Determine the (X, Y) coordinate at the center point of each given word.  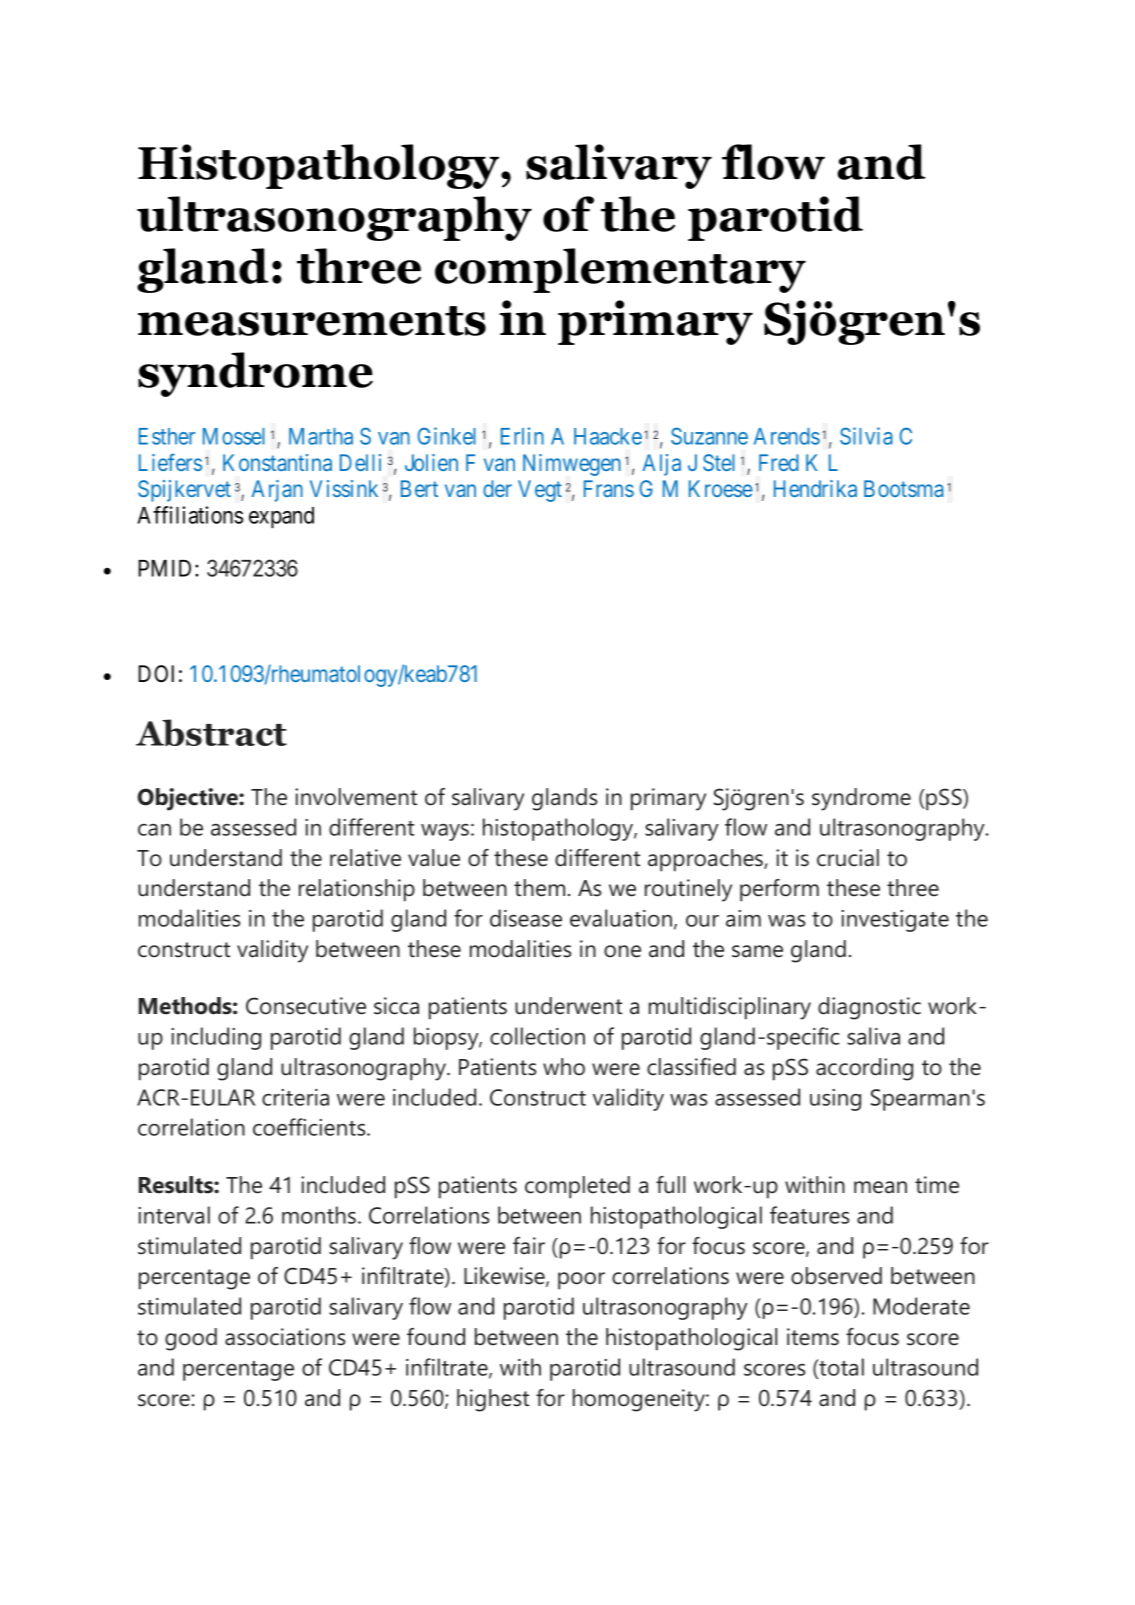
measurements (312, 321)
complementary (620, 270)
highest (493, 1400)
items (813, 1337)
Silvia (866, 436)
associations (285, 1337)
